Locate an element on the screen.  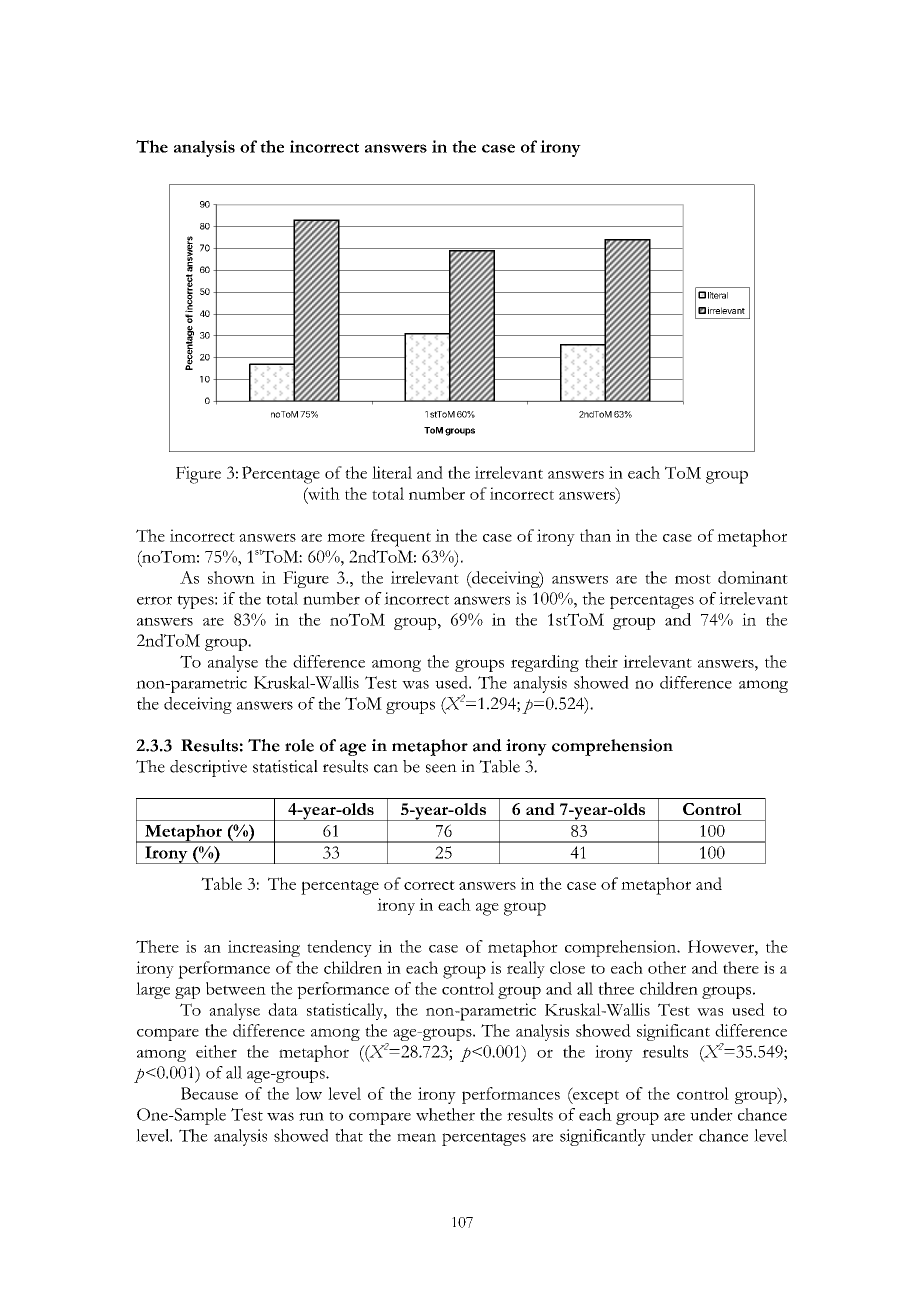
whether is located at coordinates (445, 1114).
